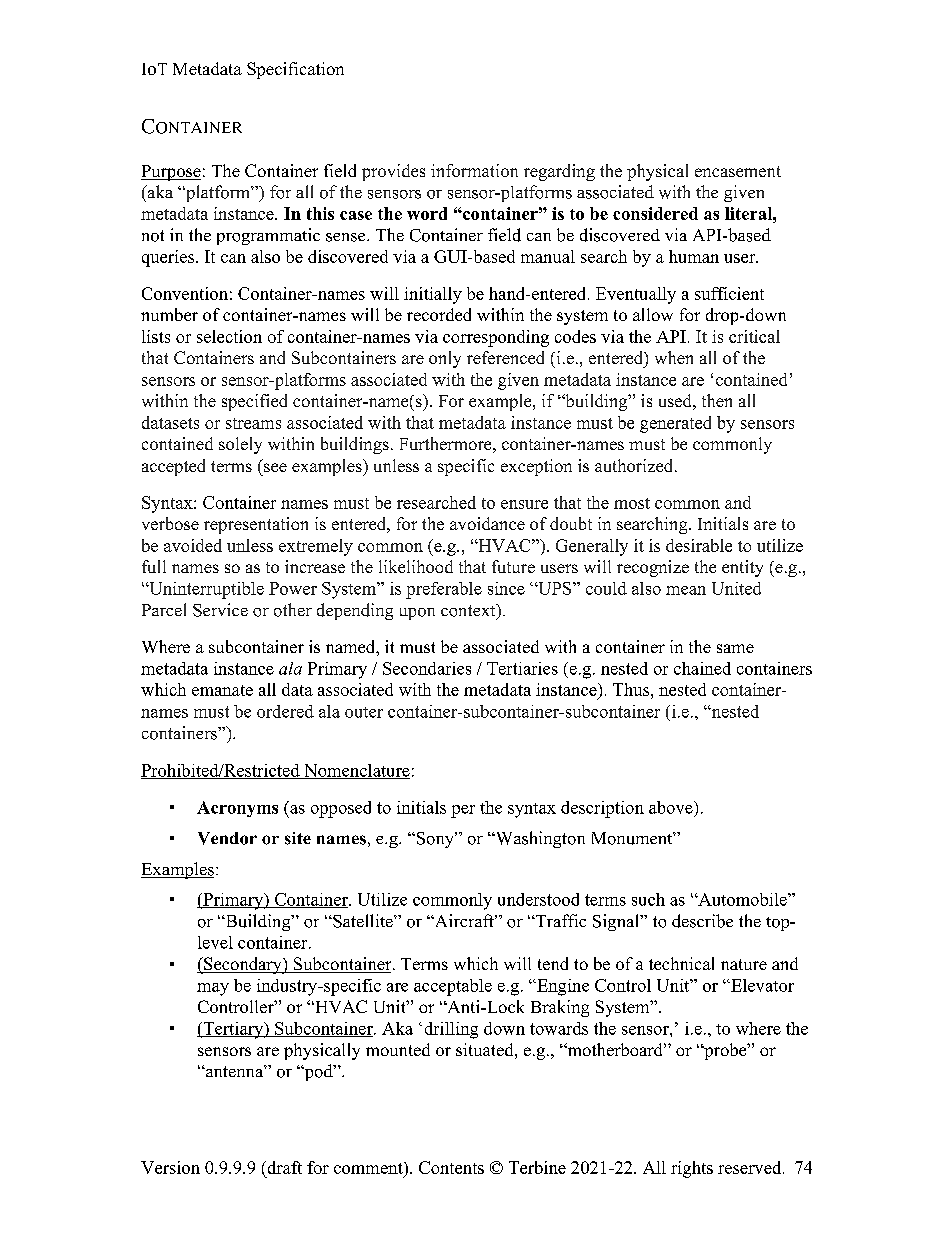  I want to click on word, so click(427, 213).
